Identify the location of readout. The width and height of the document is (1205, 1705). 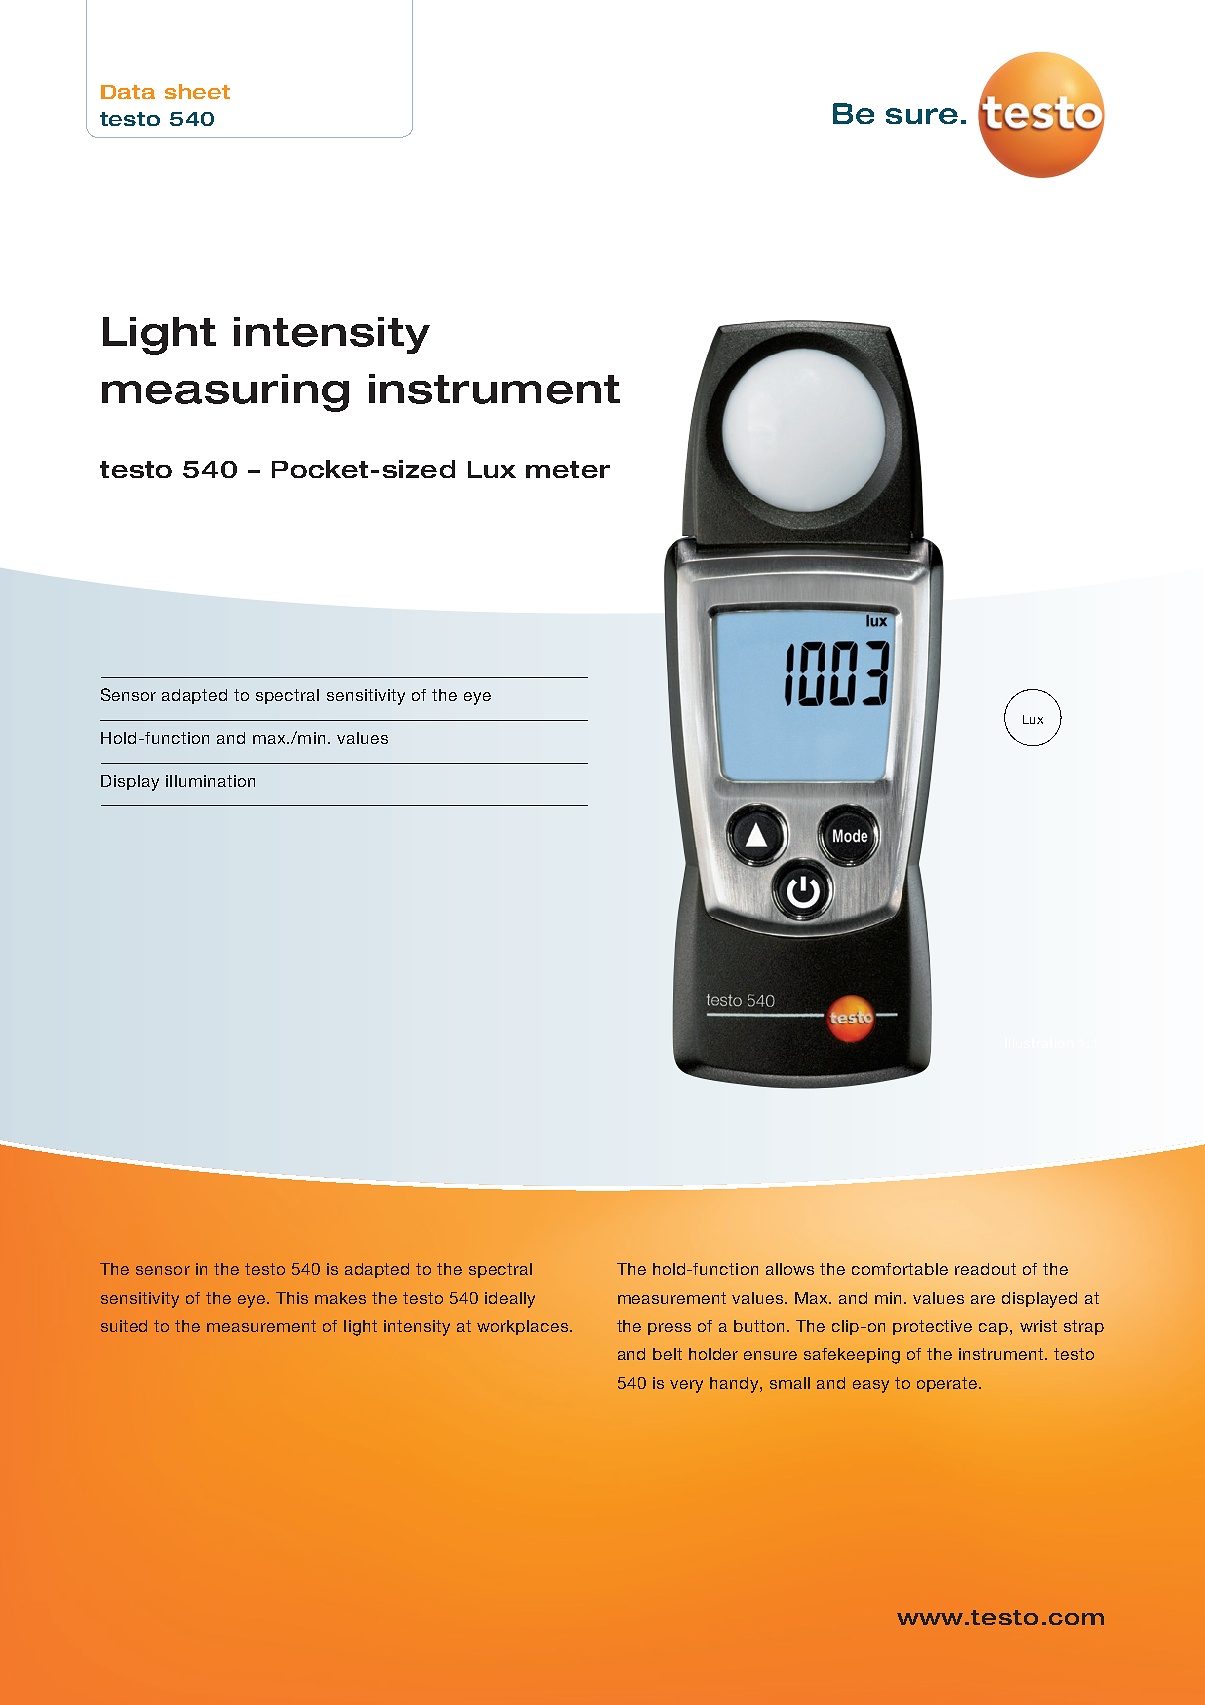
(985, 1269).
